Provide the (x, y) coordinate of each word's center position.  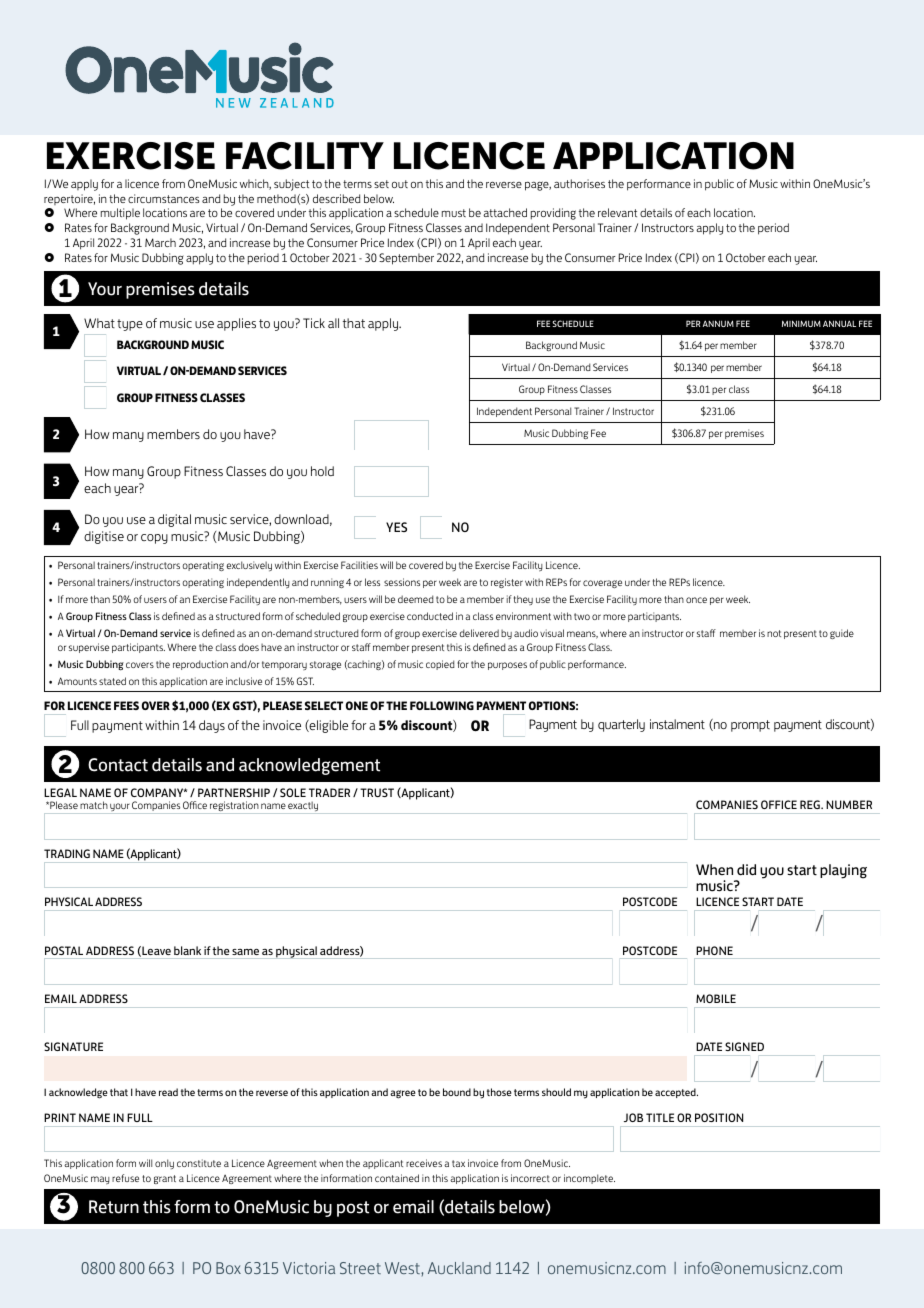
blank (187, 950)
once (696, 600)
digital (174, 520)
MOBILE (716, 998)
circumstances (164, 198)
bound (457, 1092)
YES (396, 527)
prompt (750, 726)
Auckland (459, 1268)
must (454, 213)
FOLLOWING (442, 705)
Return (114, 1207)
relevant (617, 212)
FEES (126, 705)
